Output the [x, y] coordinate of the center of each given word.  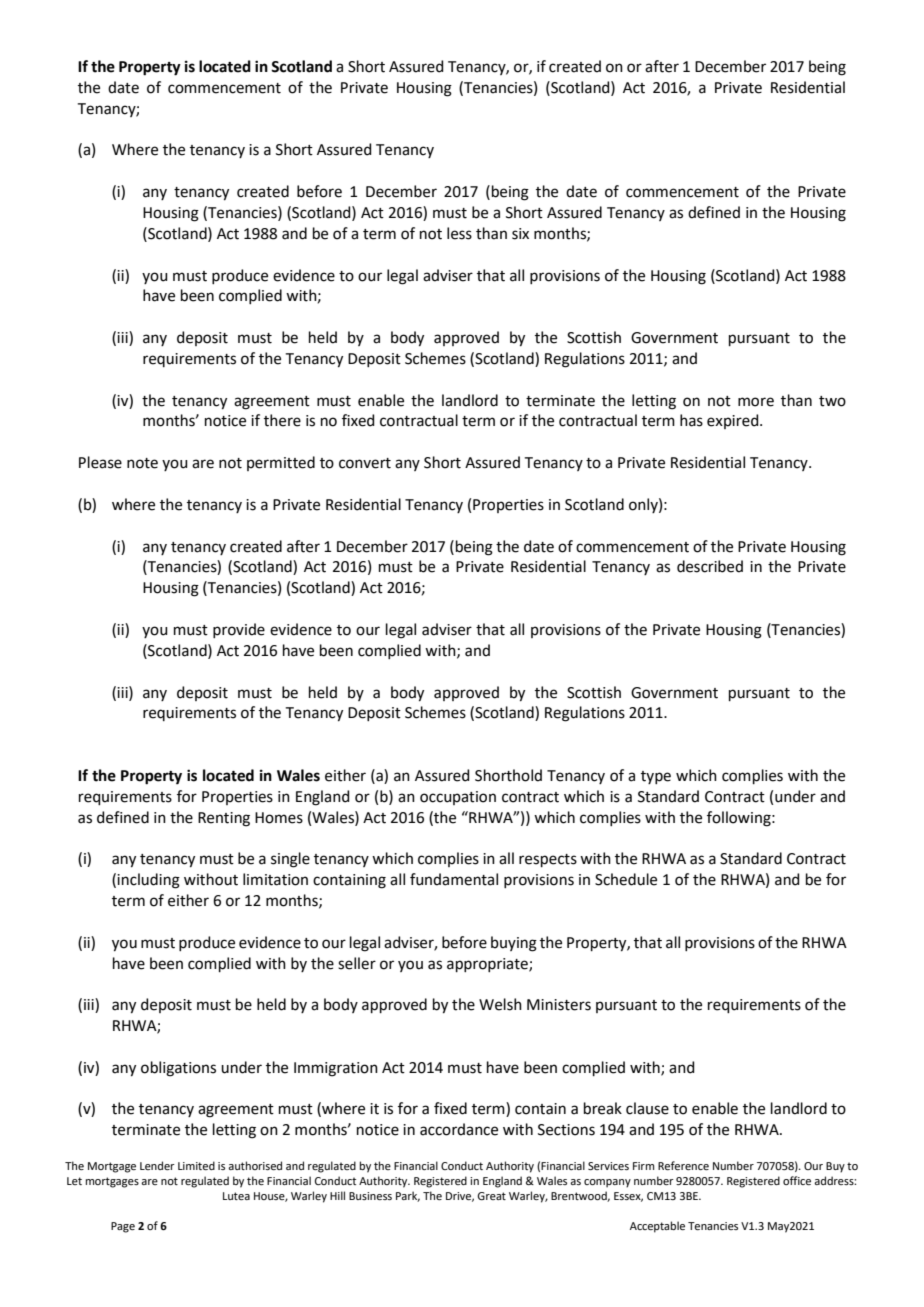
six [520, 234]
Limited [196, 1165]
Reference [683, 1165]
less [459, 233]
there [282, 420]
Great [491, 1196]
